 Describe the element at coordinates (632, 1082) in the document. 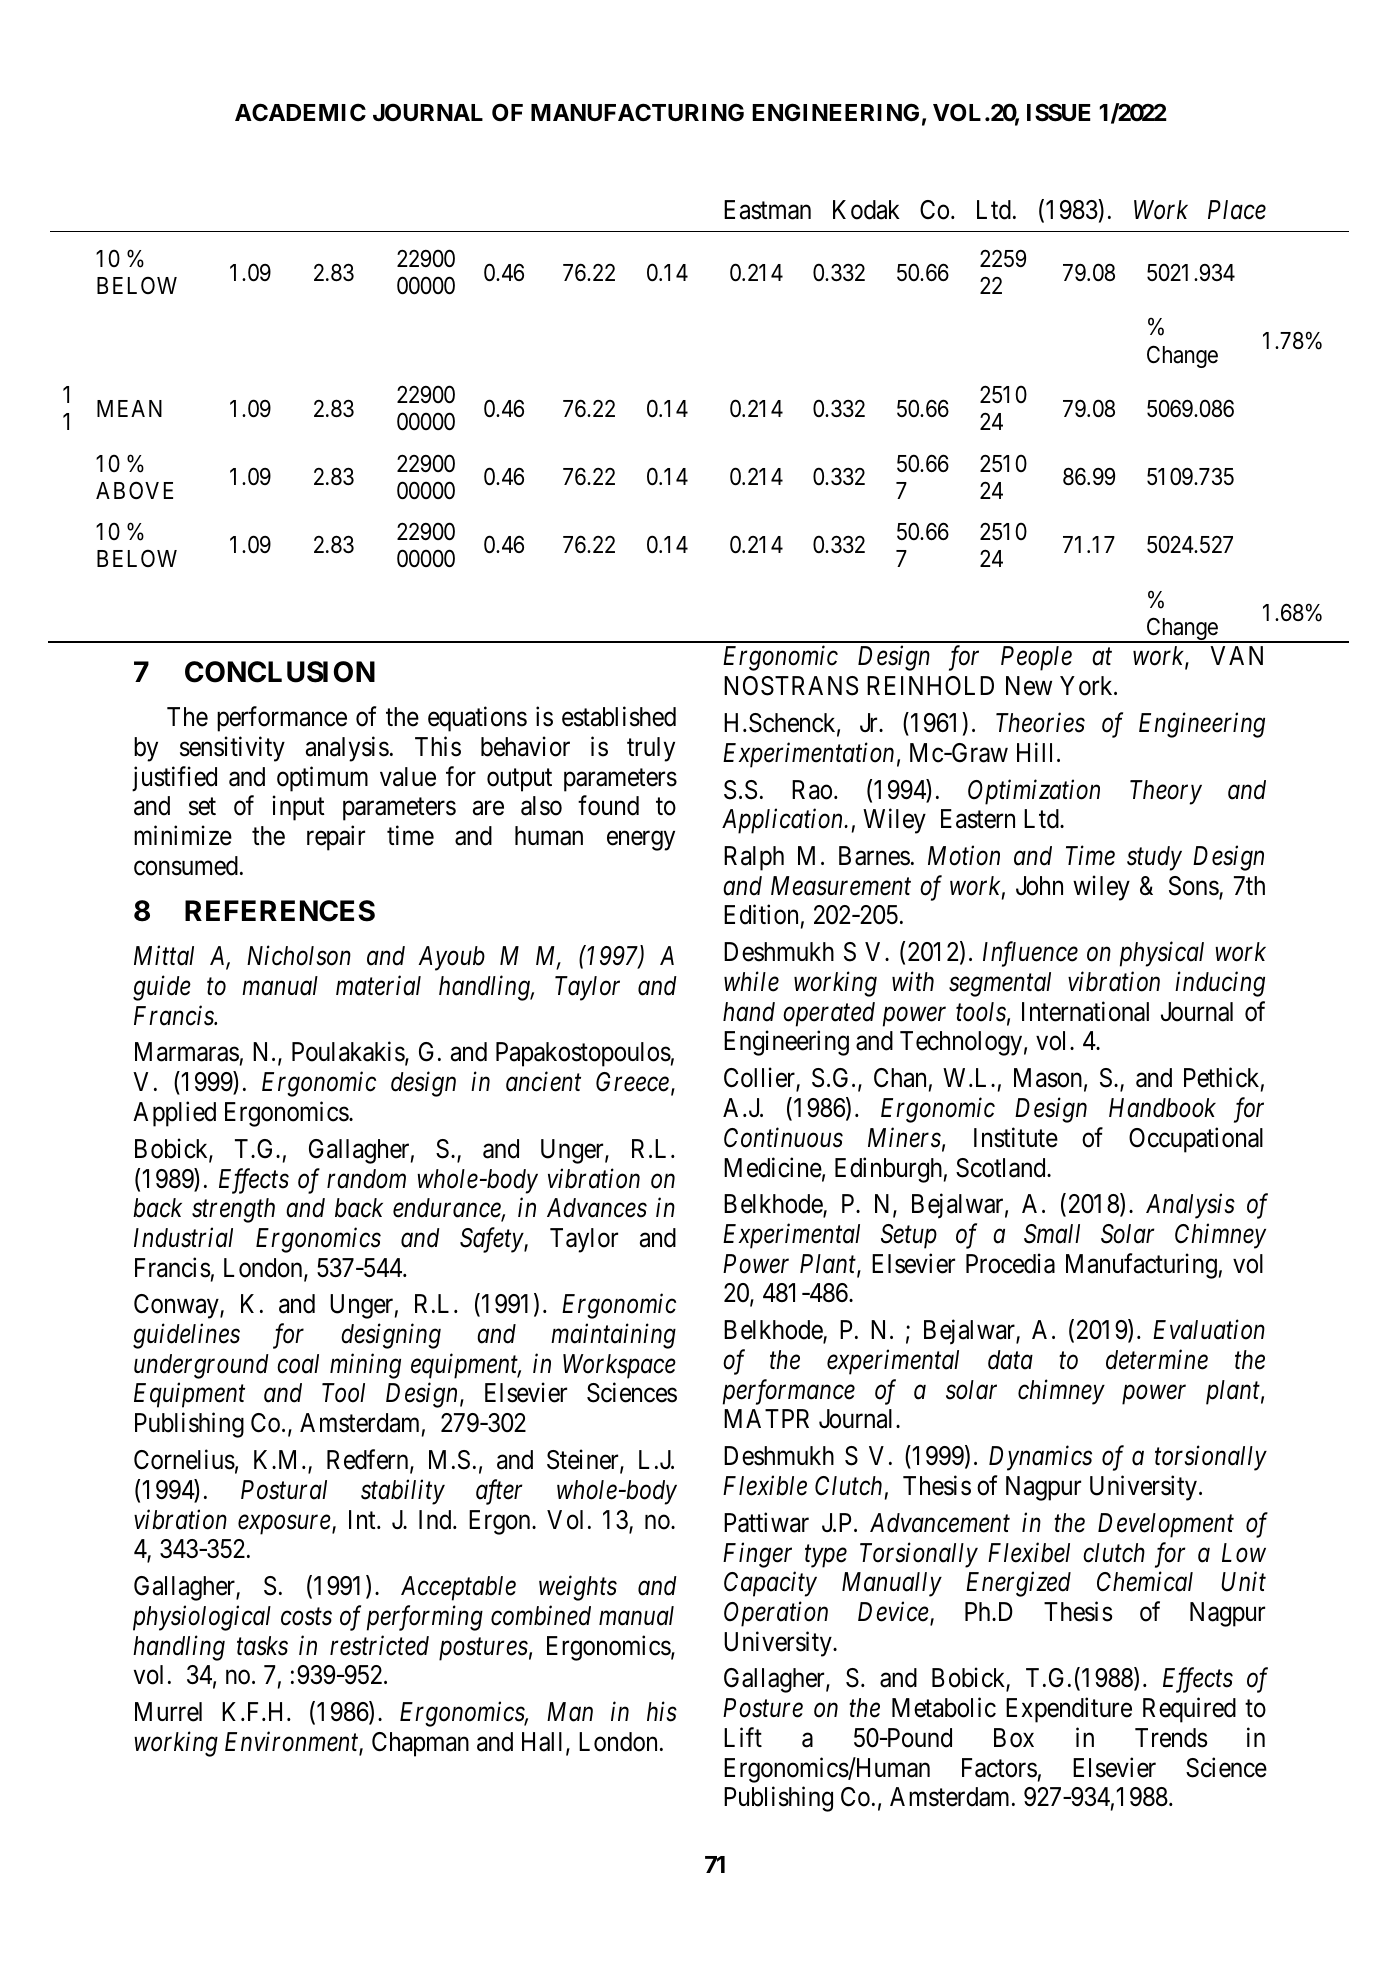

I see `Greece` at that location.
